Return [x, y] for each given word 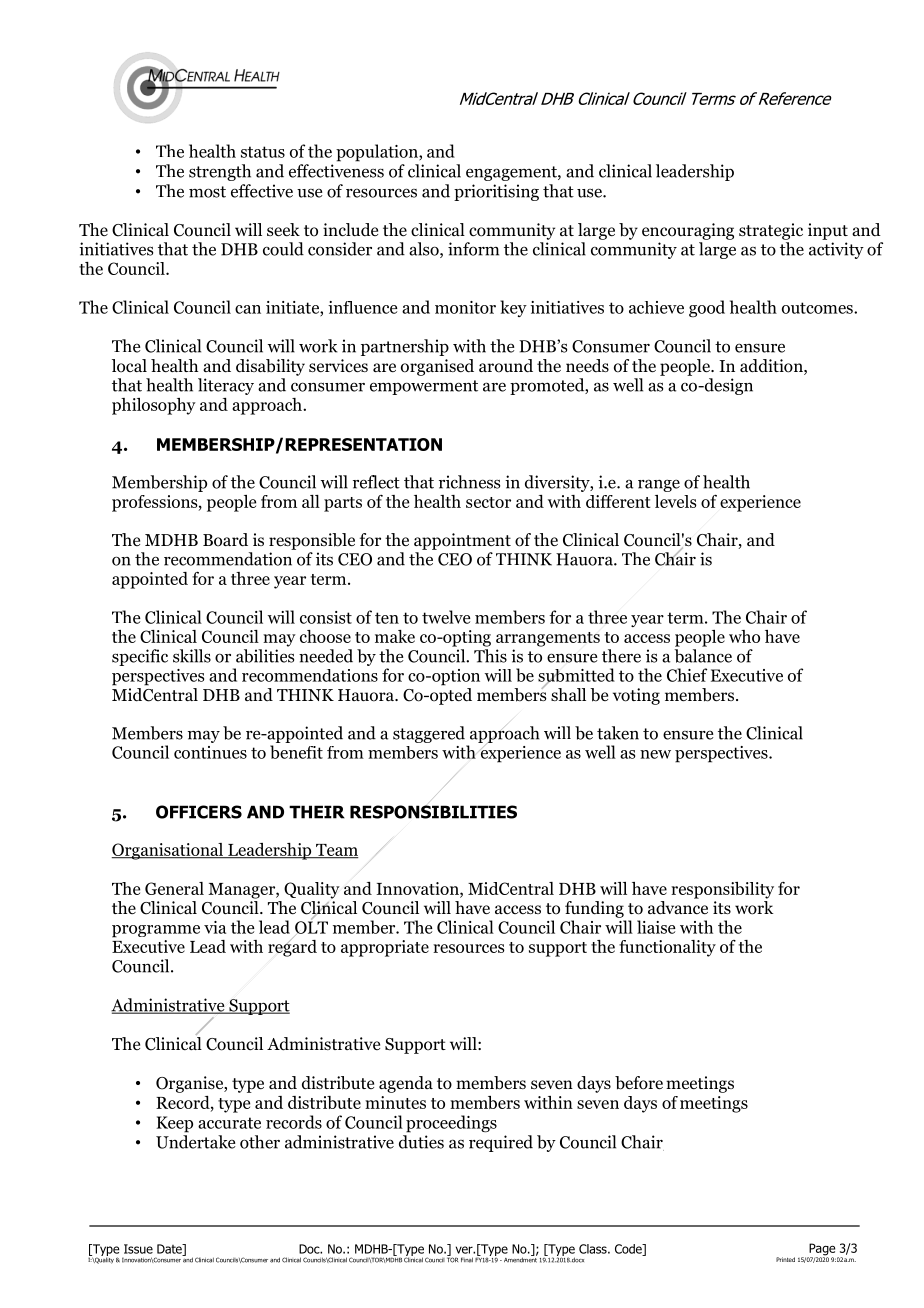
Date [170, 1250]
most [207, 192]
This [490, 656]
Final [467, 1260]
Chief [687, 675]
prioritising [496, 192]
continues [210, 752]
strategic [771, 231]
